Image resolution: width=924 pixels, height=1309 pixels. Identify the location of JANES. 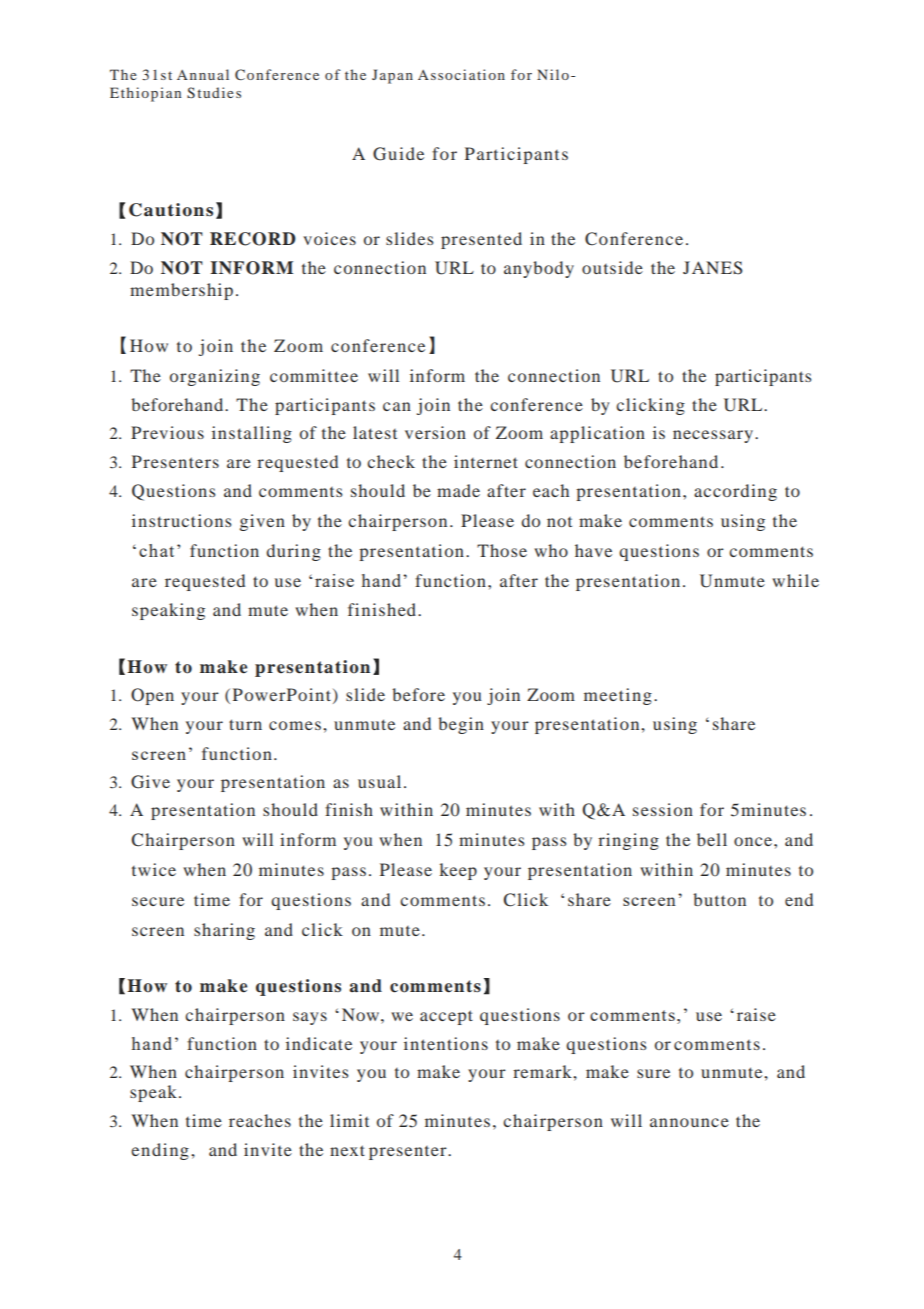
(712, 268).
